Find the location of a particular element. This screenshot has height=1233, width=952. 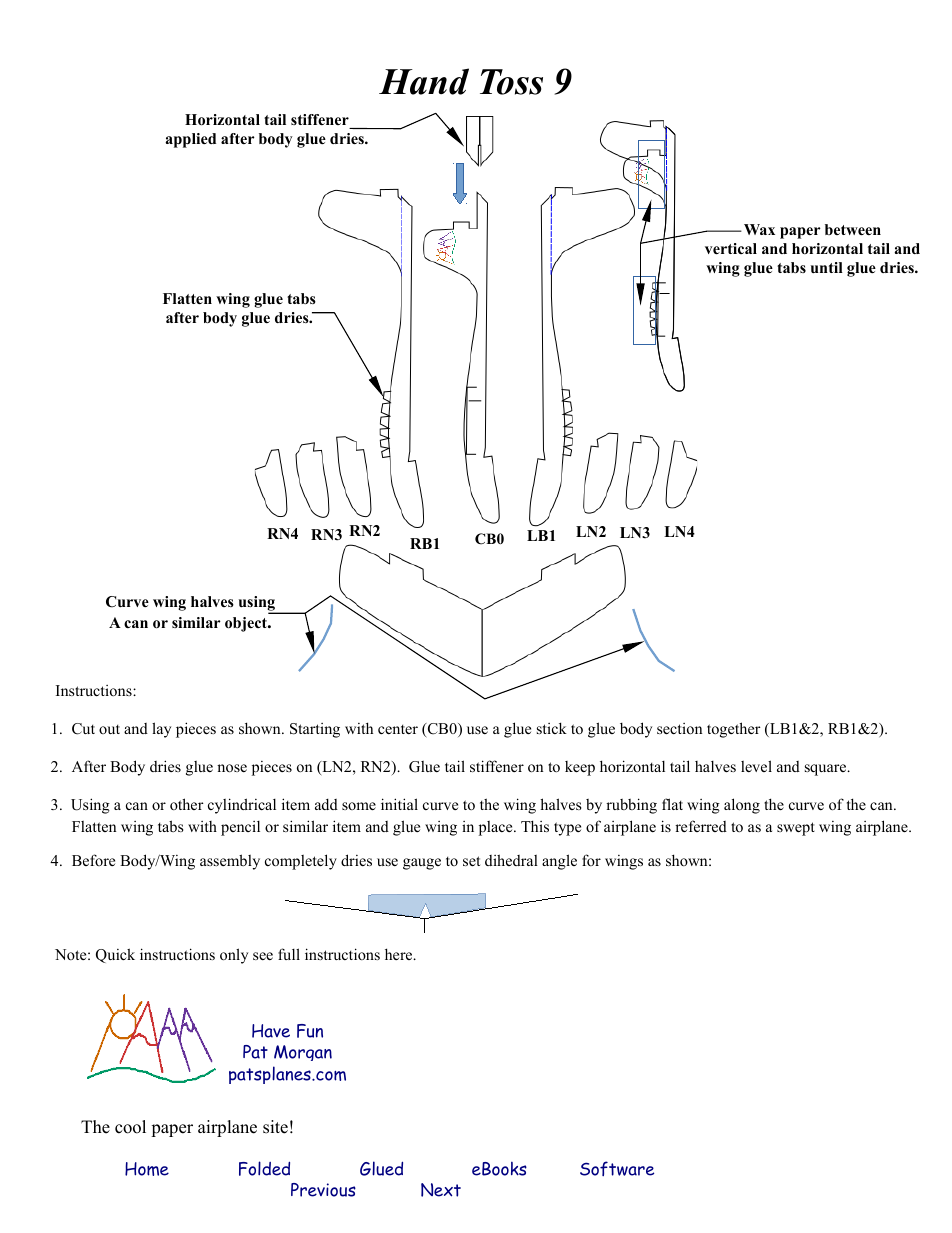

until is located at coordinates (827, 267).
